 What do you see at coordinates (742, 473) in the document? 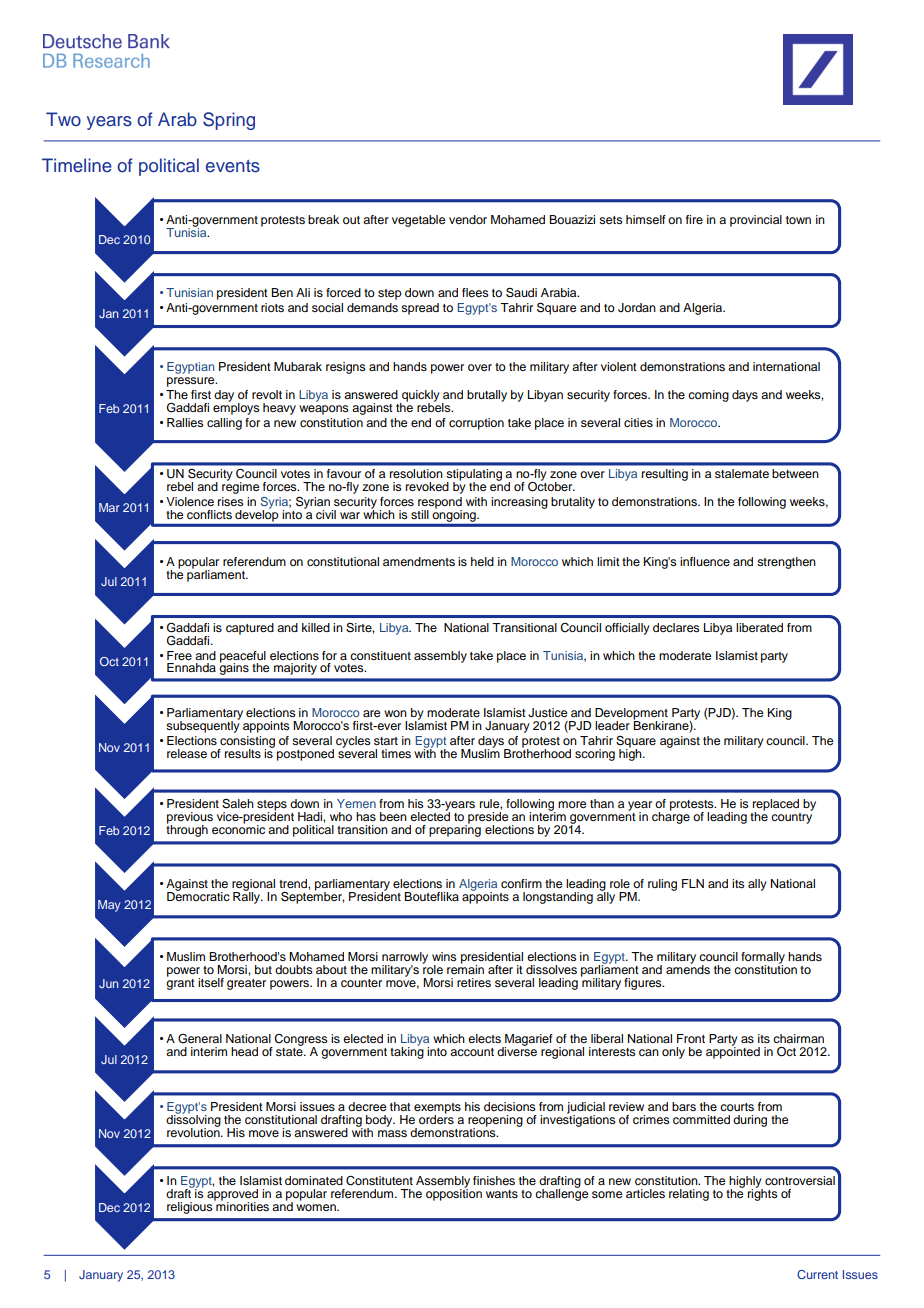
I see `stalemate` at bounding box center [742, 473].
